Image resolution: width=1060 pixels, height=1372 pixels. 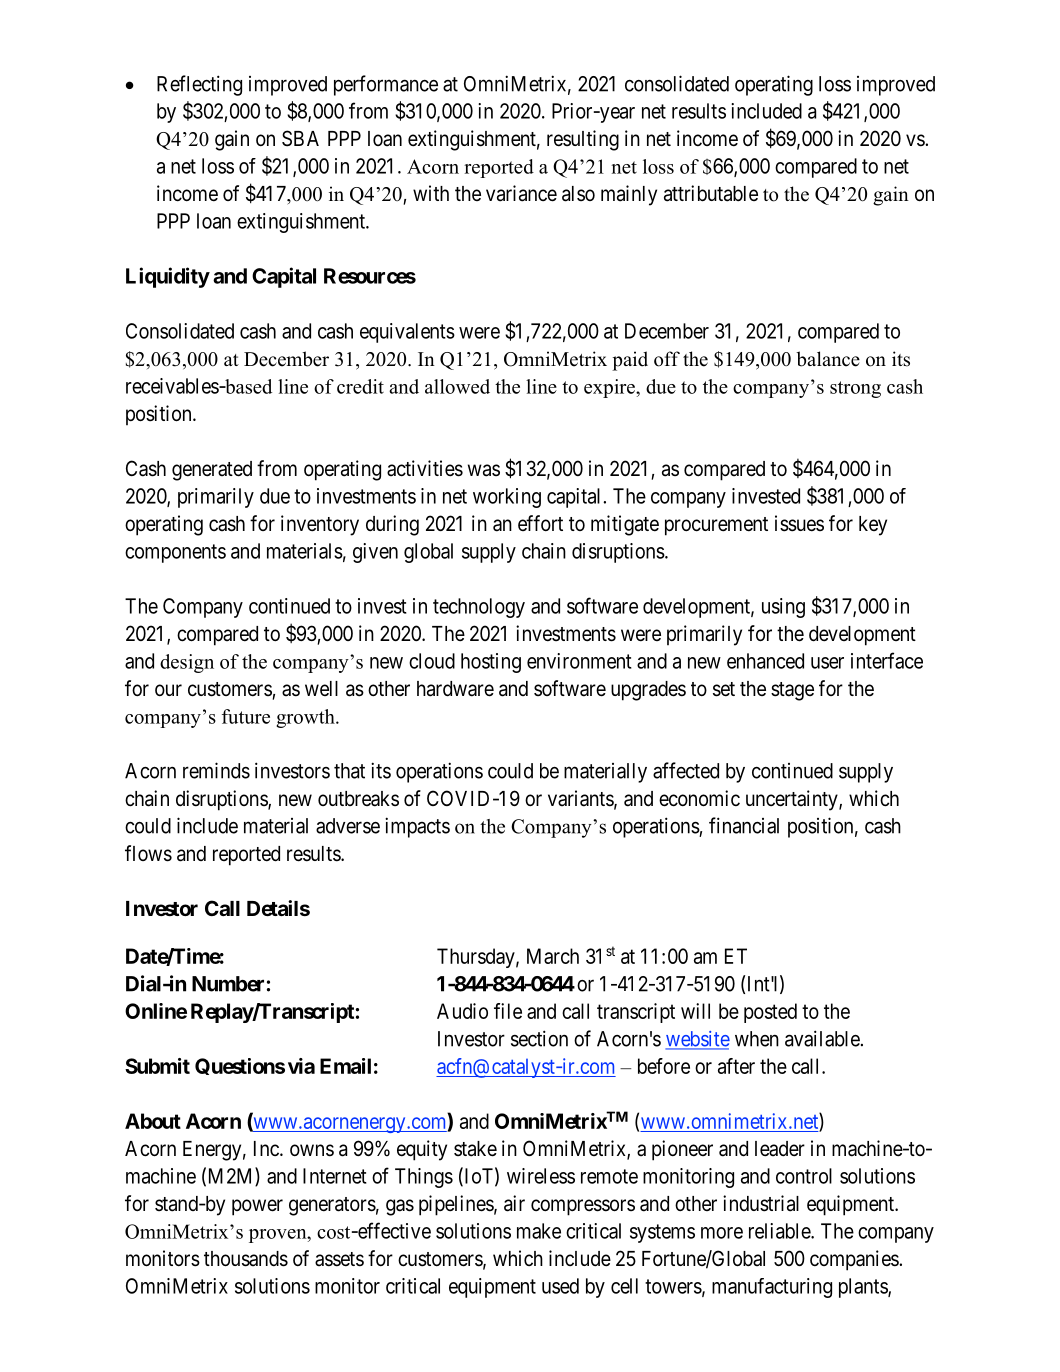 I want to click on reliable, so click(x=780, y=1231).
